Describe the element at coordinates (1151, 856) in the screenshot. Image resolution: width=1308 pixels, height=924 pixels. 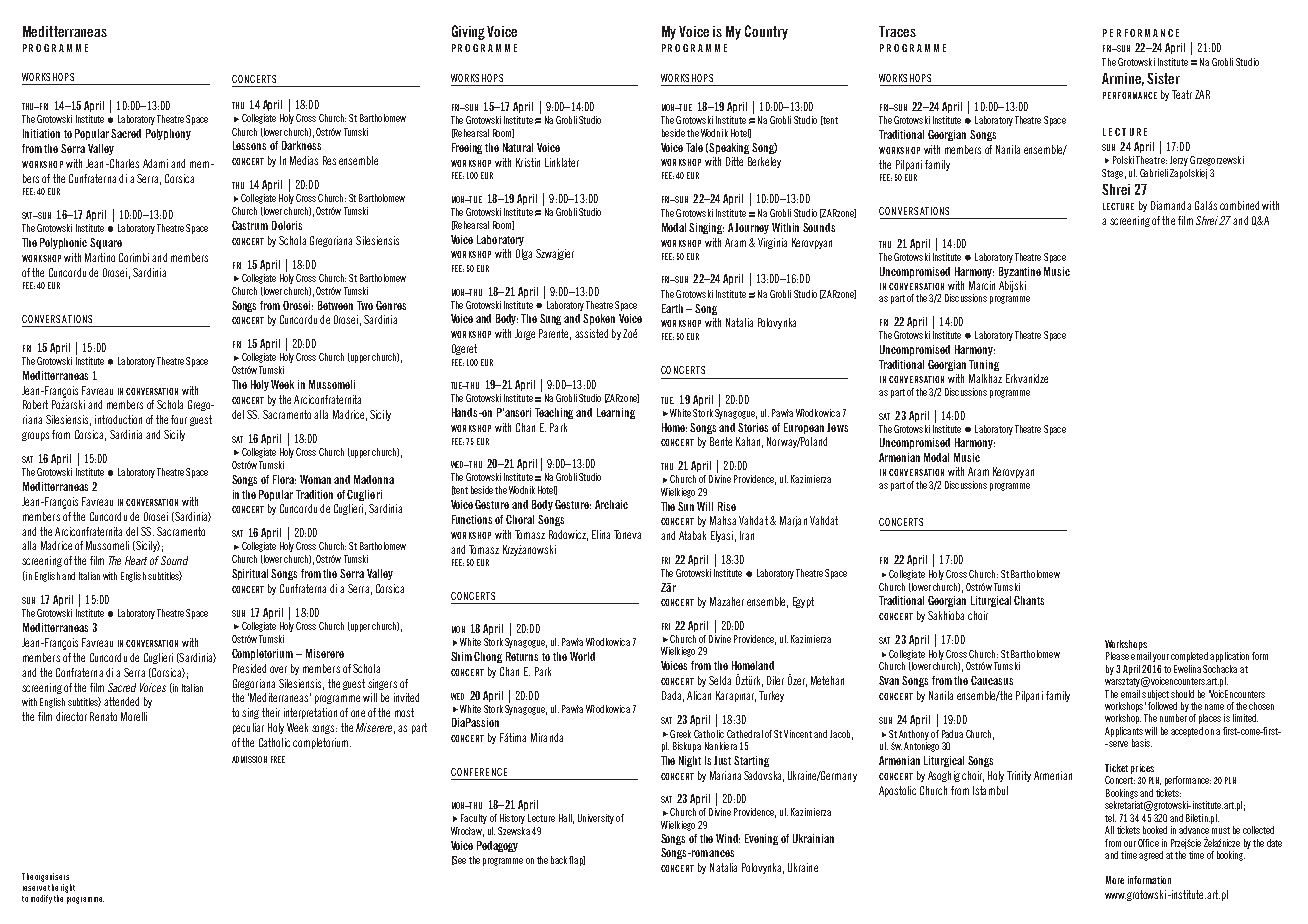
I see `agreed` at that location.
